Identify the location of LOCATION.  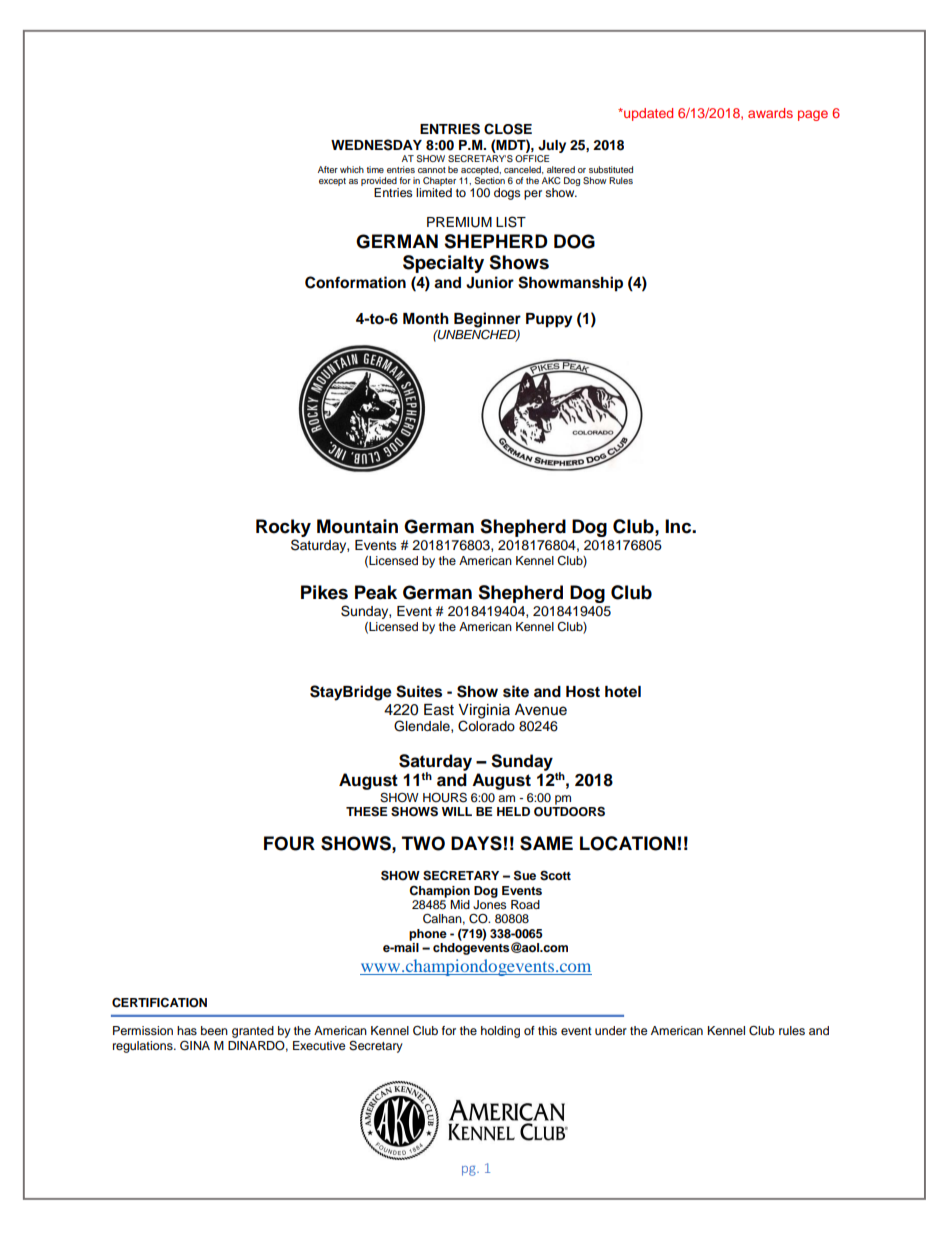
(628, 843).
